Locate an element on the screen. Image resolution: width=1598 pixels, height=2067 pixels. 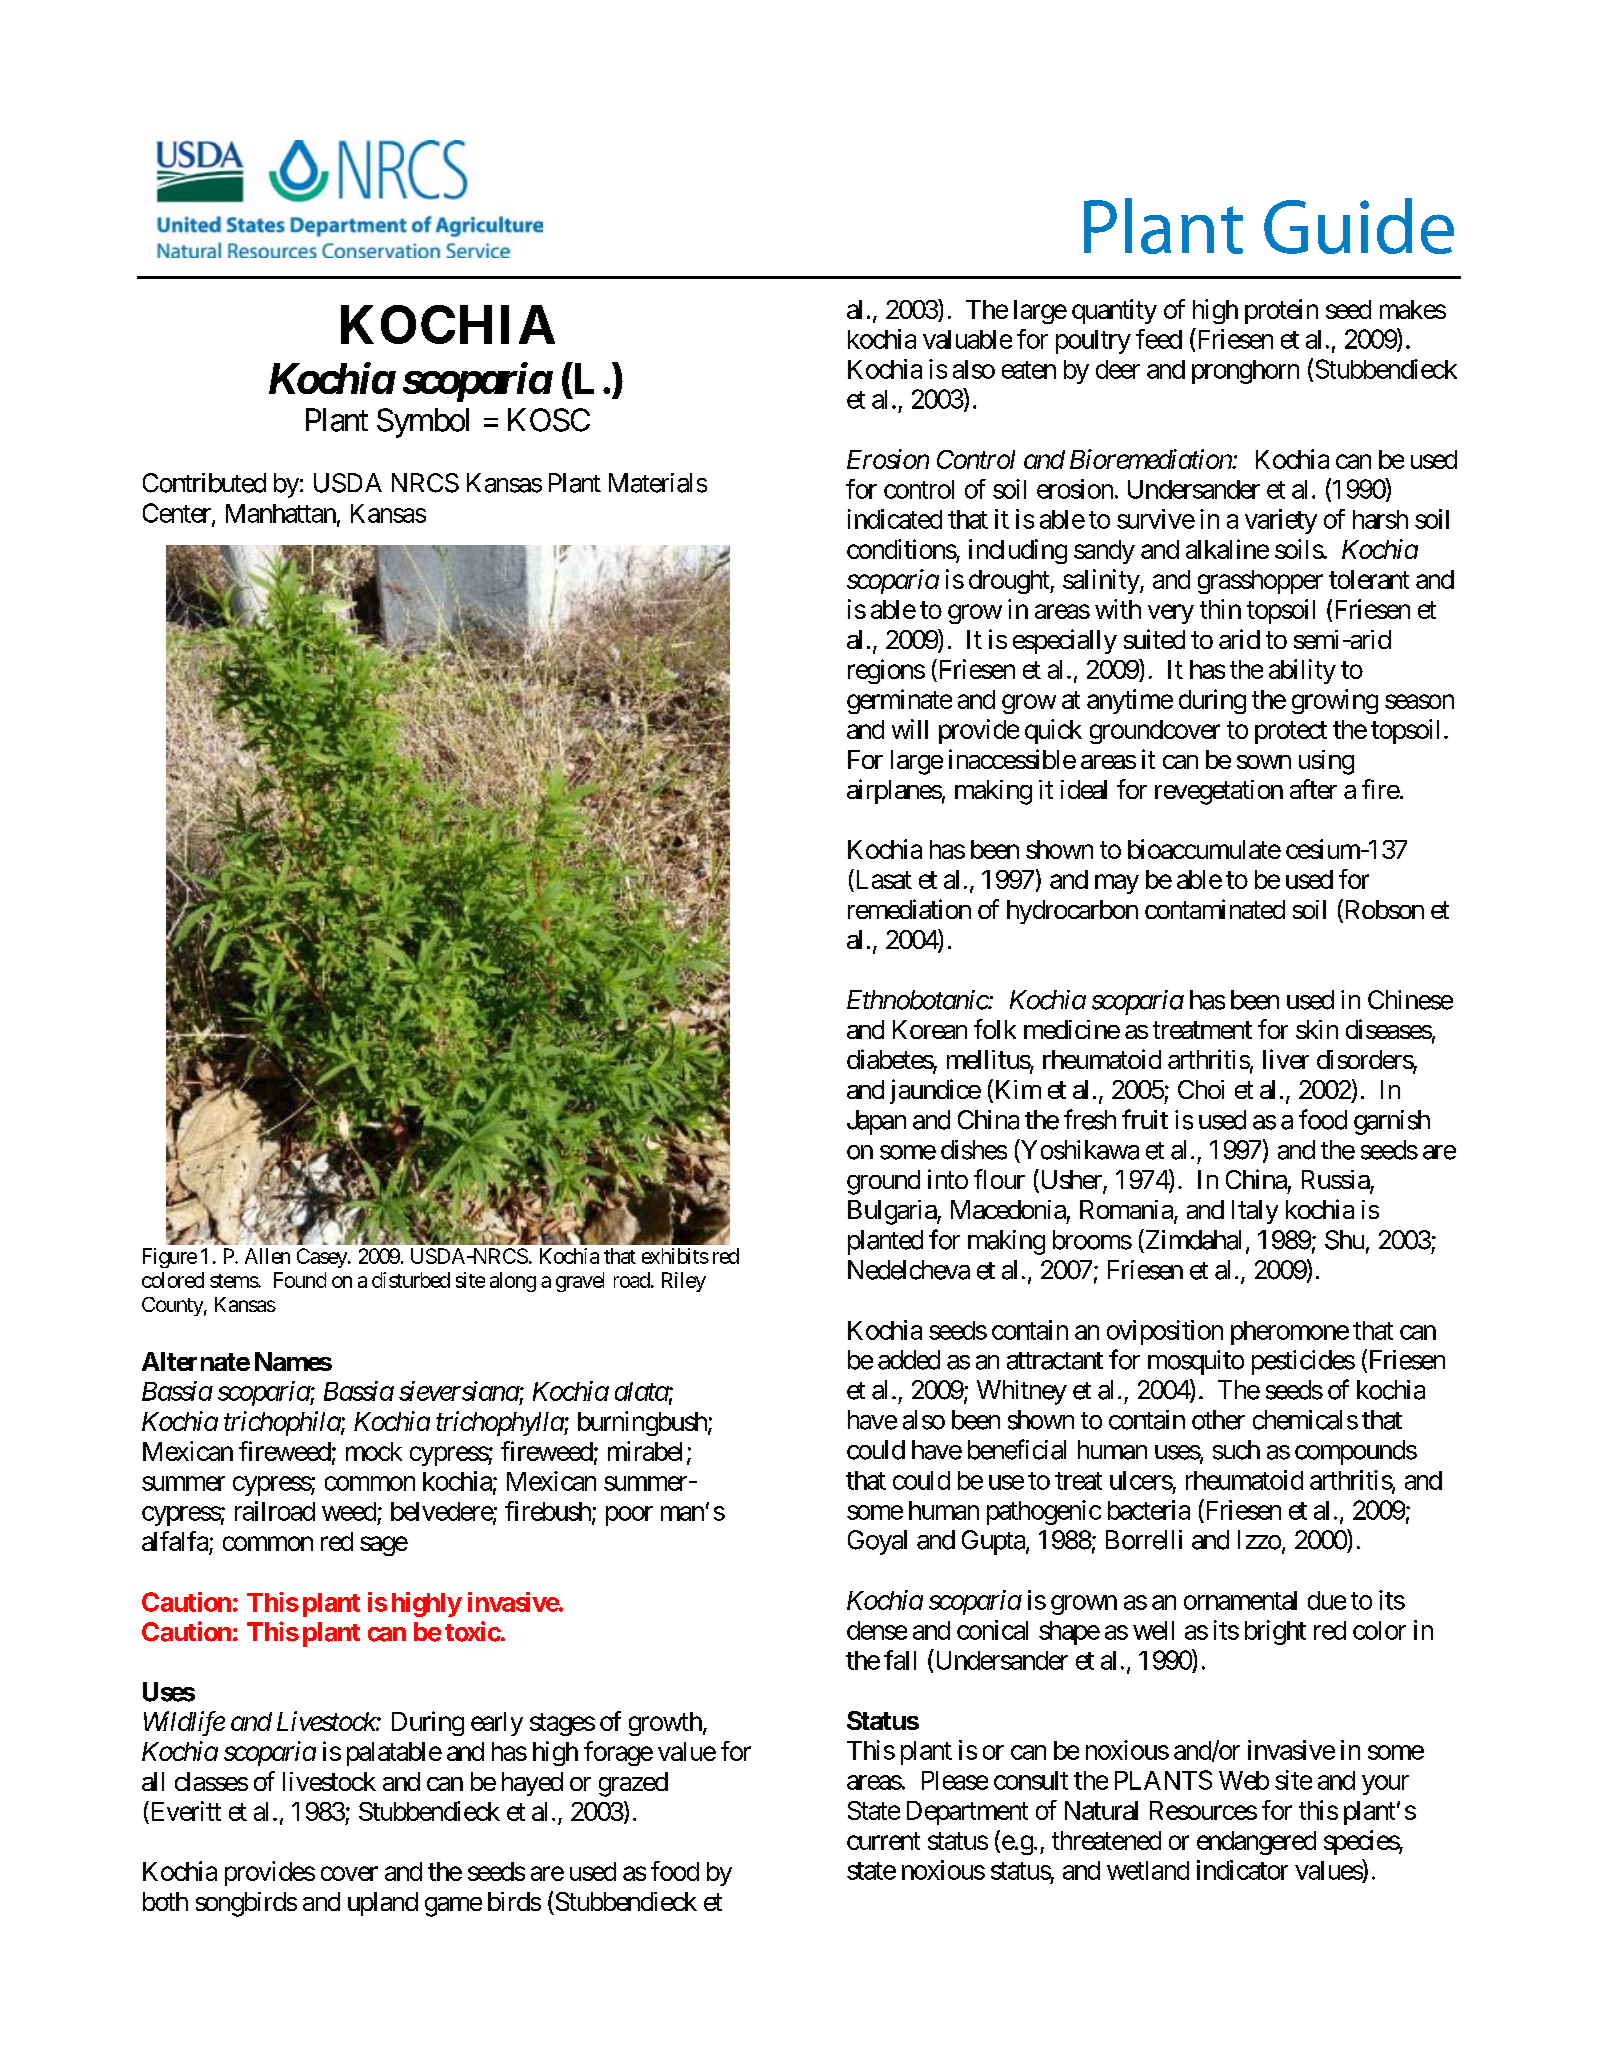
Casey is located at coordinates (323, 1258).
